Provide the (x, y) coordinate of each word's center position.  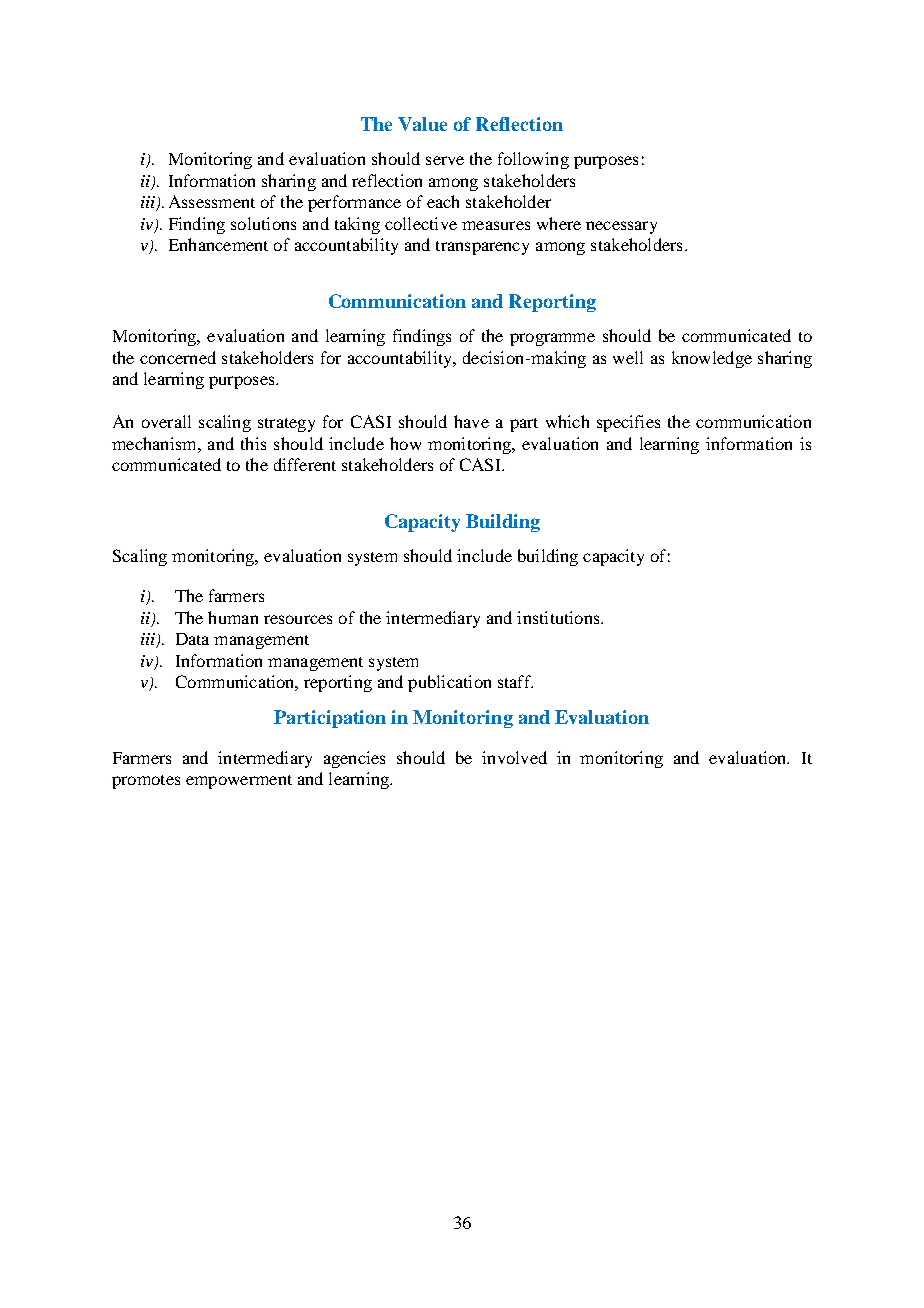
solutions (263, 223)
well (628, 357)
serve (445, 160)
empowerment (239, 782)
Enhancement (218, 244)
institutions (559, 617)
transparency (482, 248)
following (533, 160)
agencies (354, 759)
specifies (628, 423)
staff (515, 681)
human (233, 617)
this (253, 443)
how (405, 443)
